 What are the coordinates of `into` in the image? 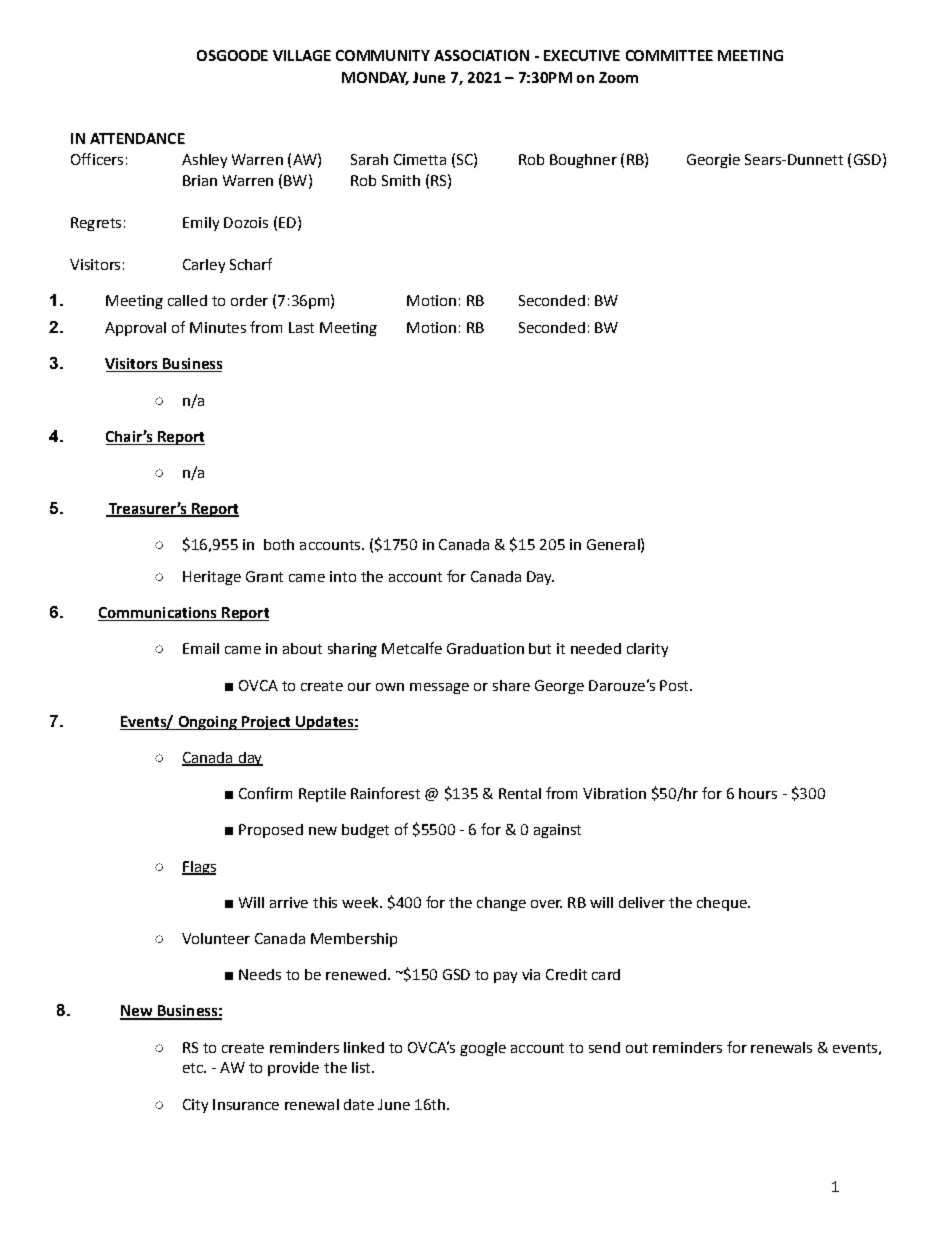 It's located at (343, 576).
